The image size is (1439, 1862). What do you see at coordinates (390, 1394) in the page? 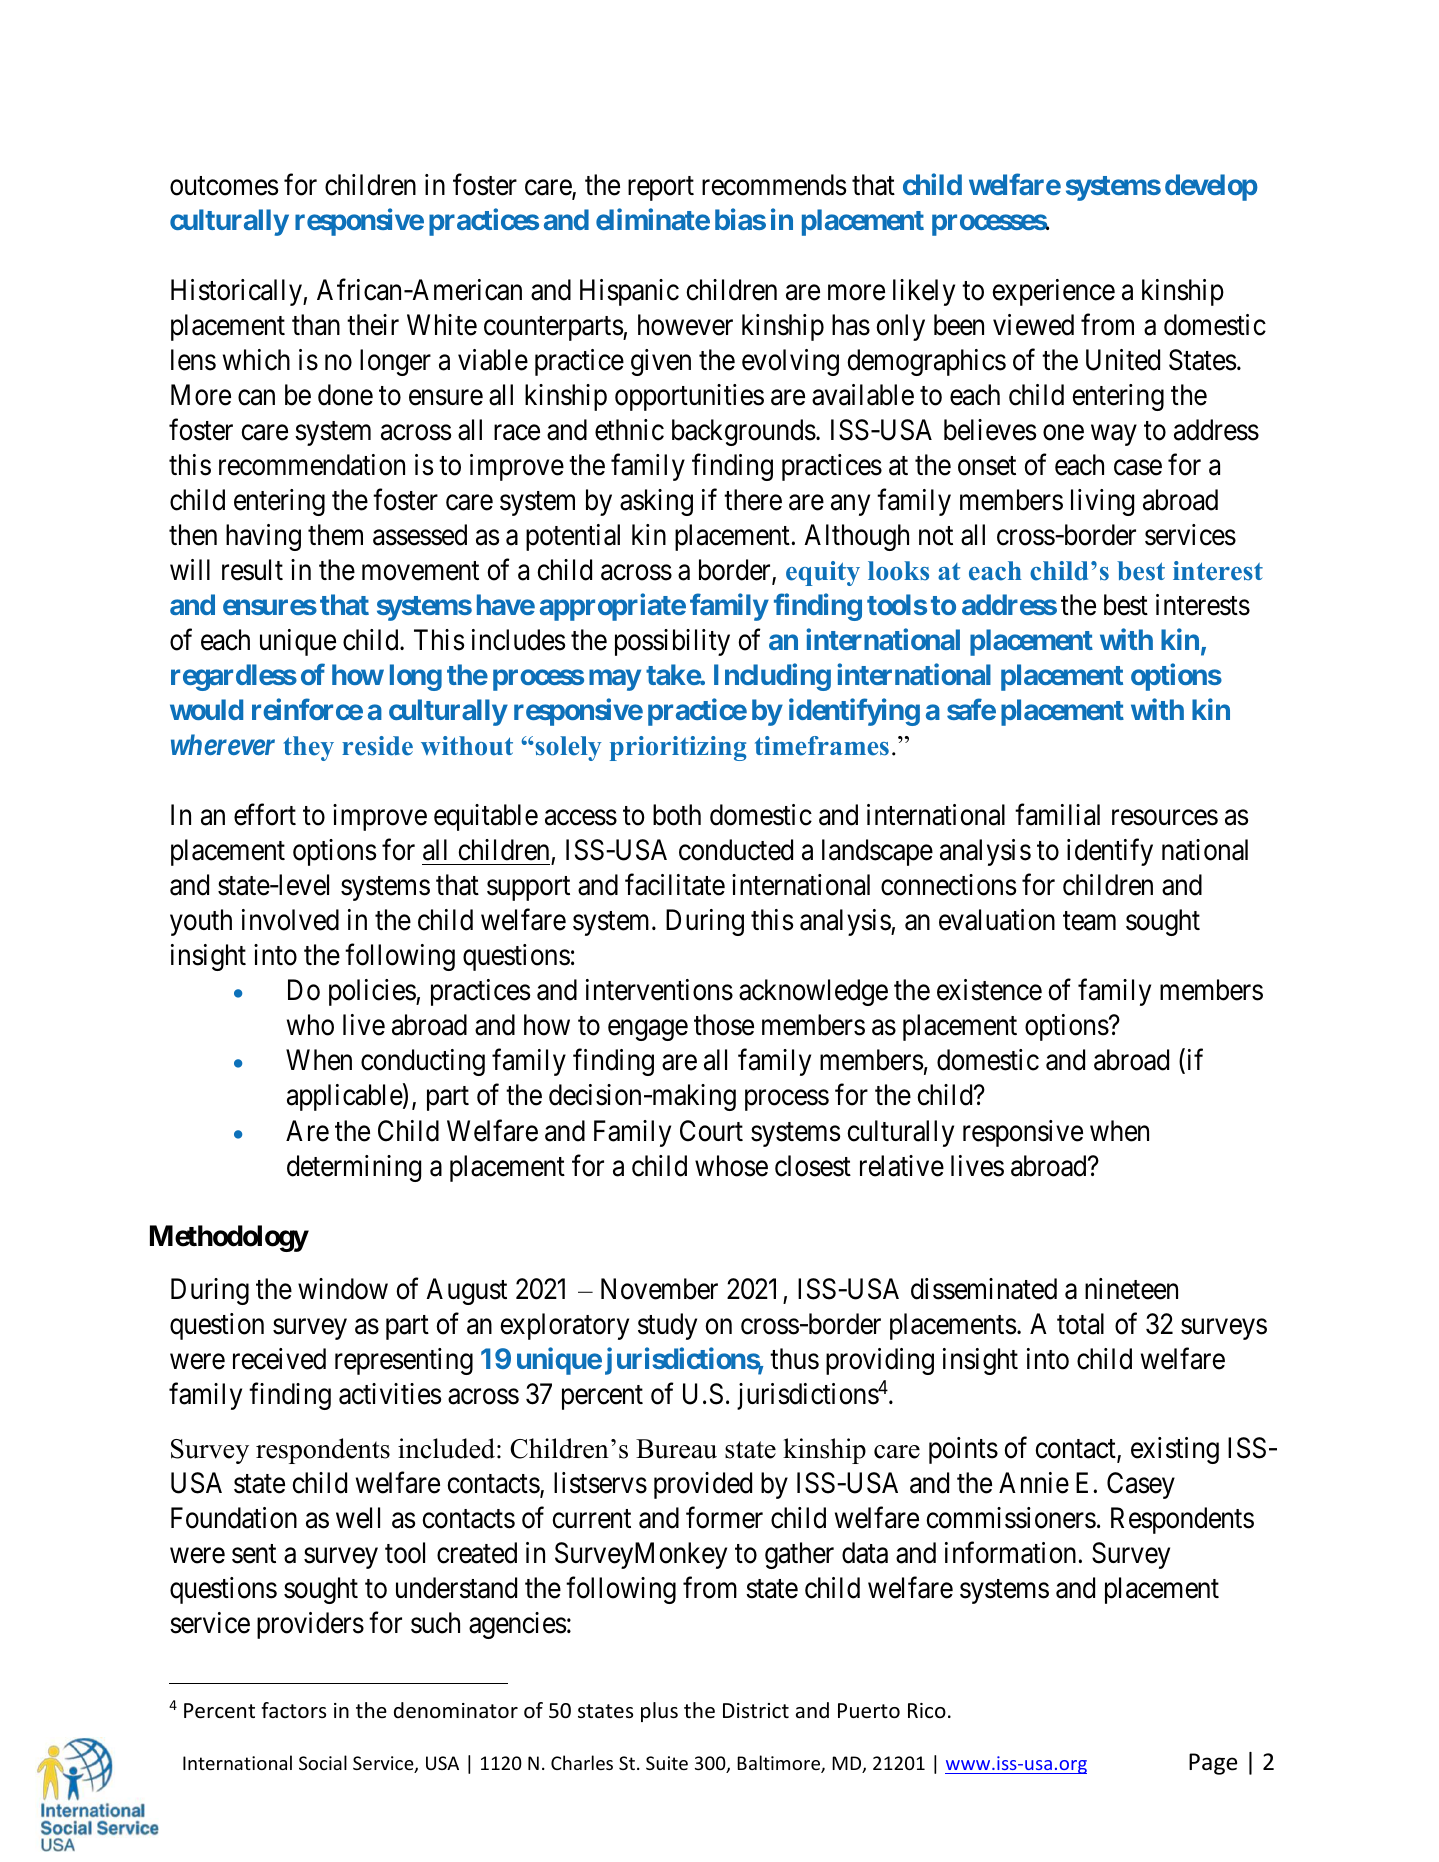
I see `activities` at bounding box center [390, 1394].
